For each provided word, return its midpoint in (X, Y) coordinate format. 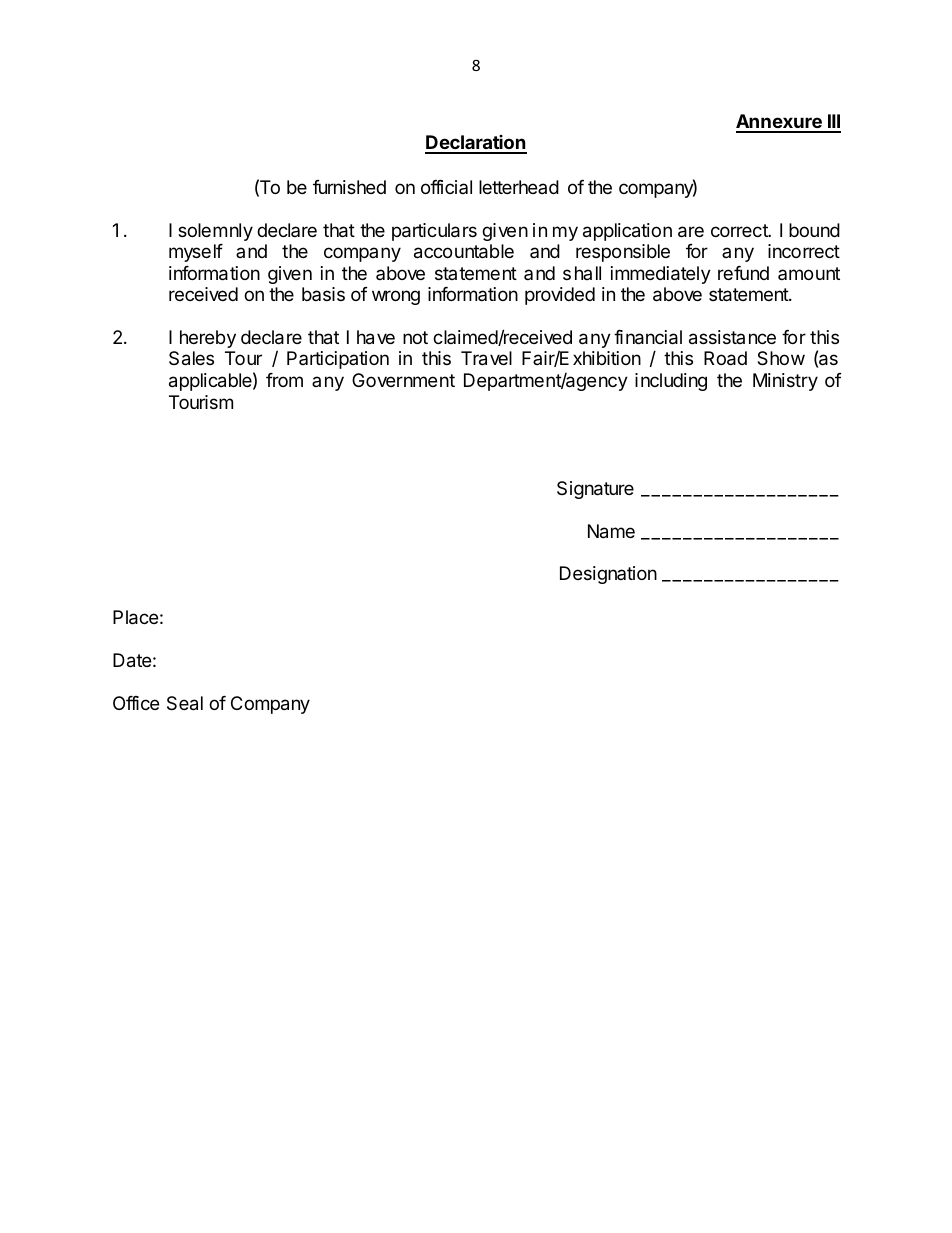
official (446, 187)
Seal (185, 703)
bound (814, 230)
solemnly (215, 232)
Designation (608, 575)
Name (611, 531)
